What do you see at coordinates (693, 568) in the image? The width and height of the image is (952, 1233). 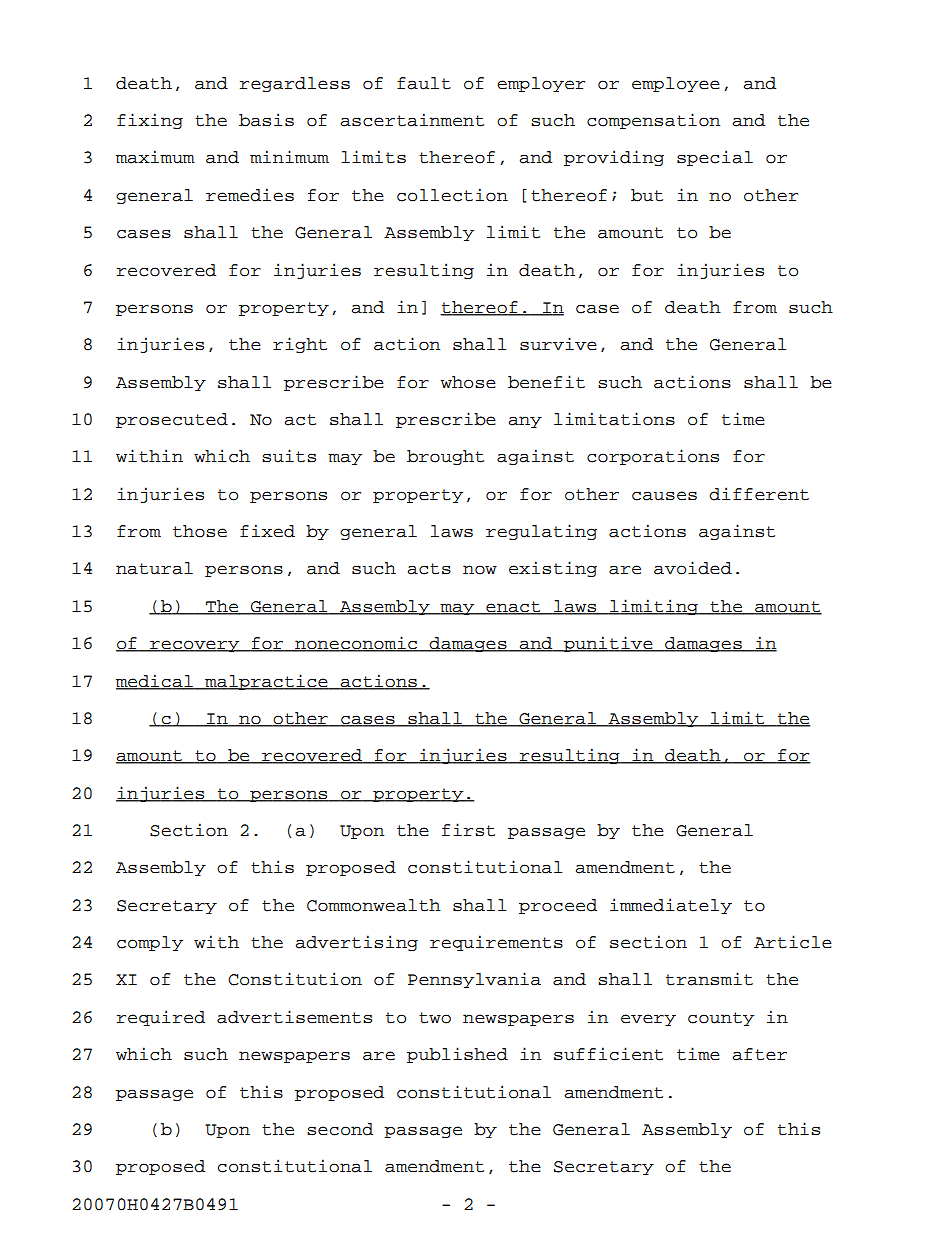 I see `avoided` at bounding box center [693, 568].
